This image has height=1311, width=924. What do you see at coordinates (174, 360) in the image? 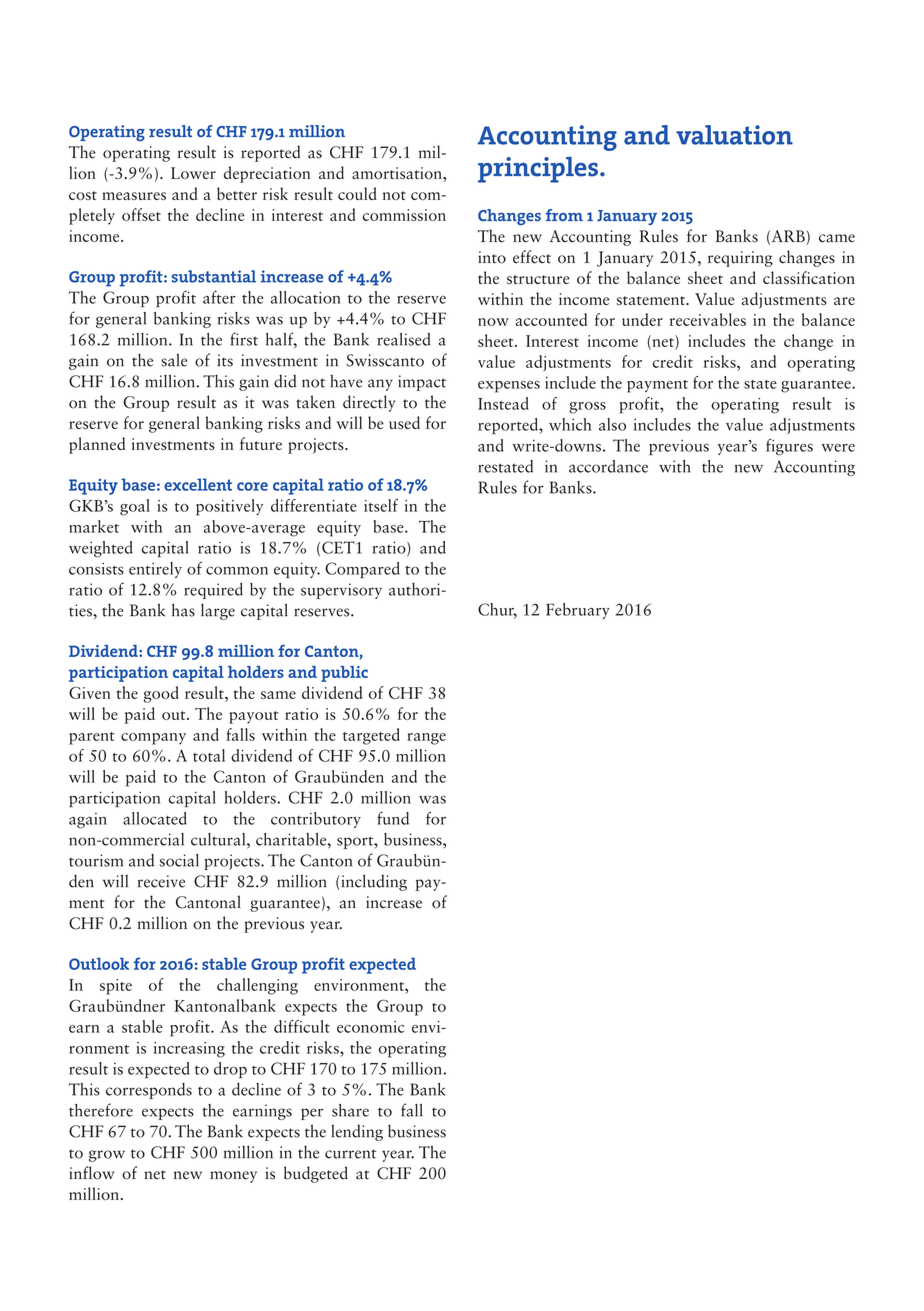
I see `sale` at bounding box center [174, 360].
